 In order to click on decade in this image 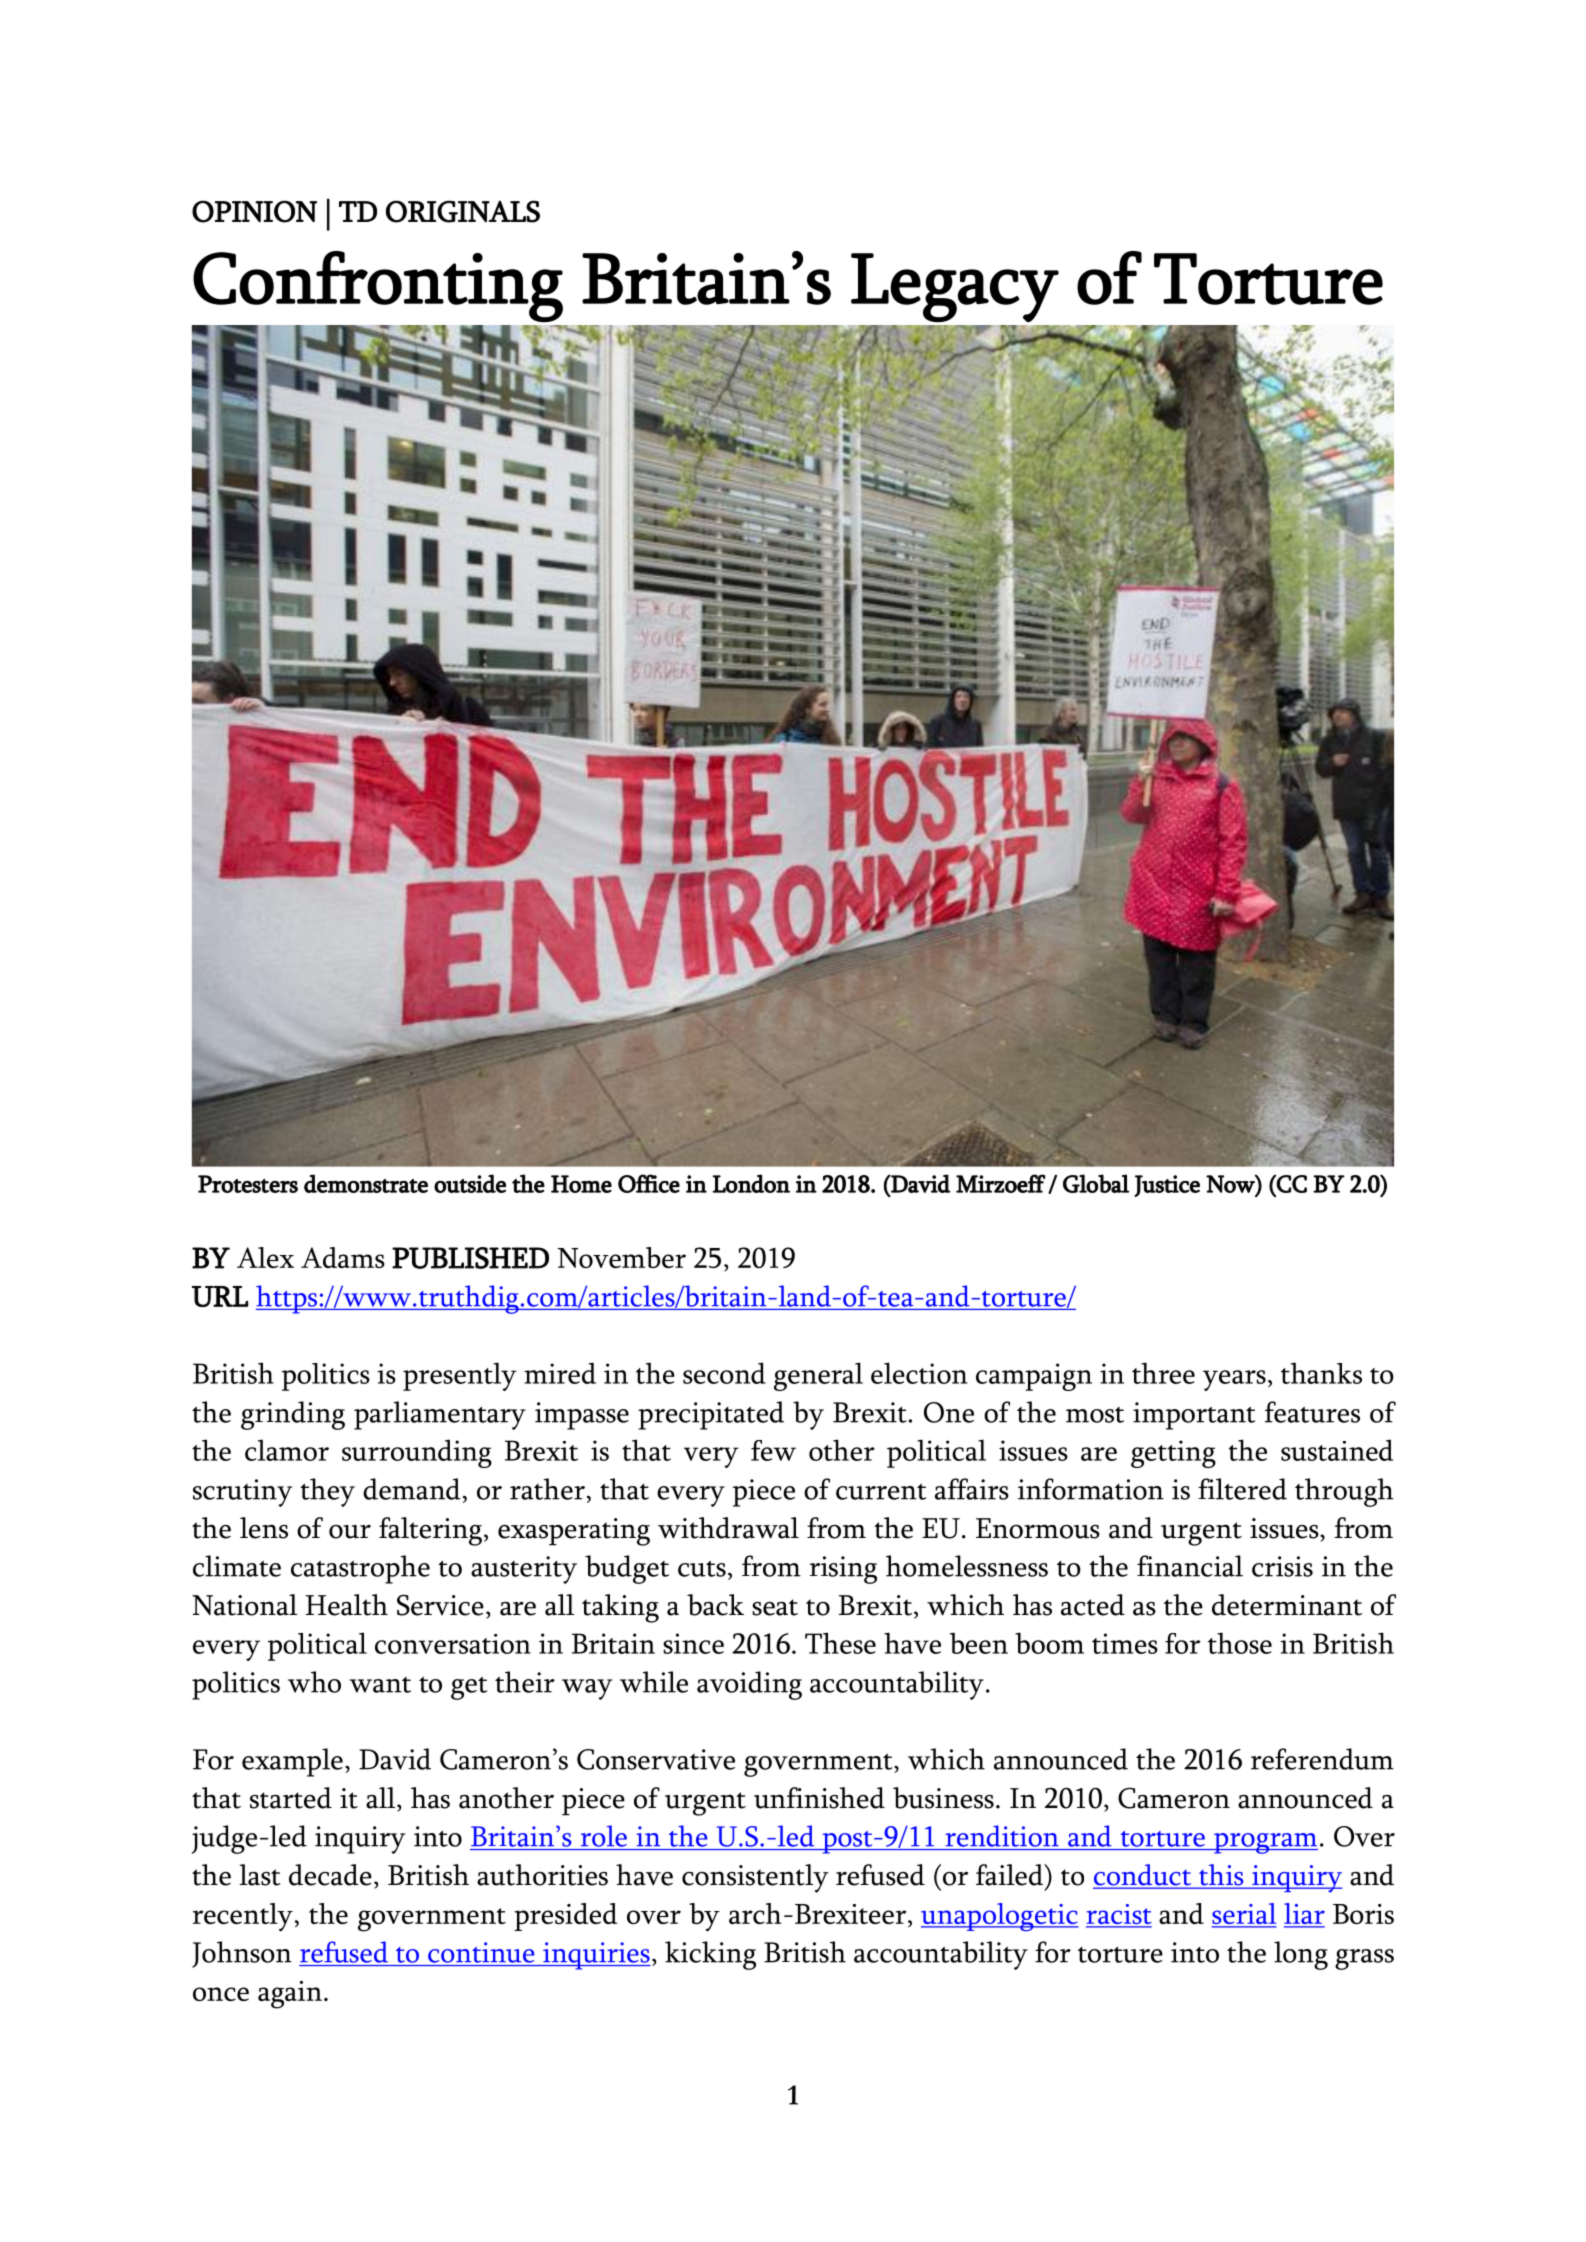, I will do `click(330, 1875)`.
